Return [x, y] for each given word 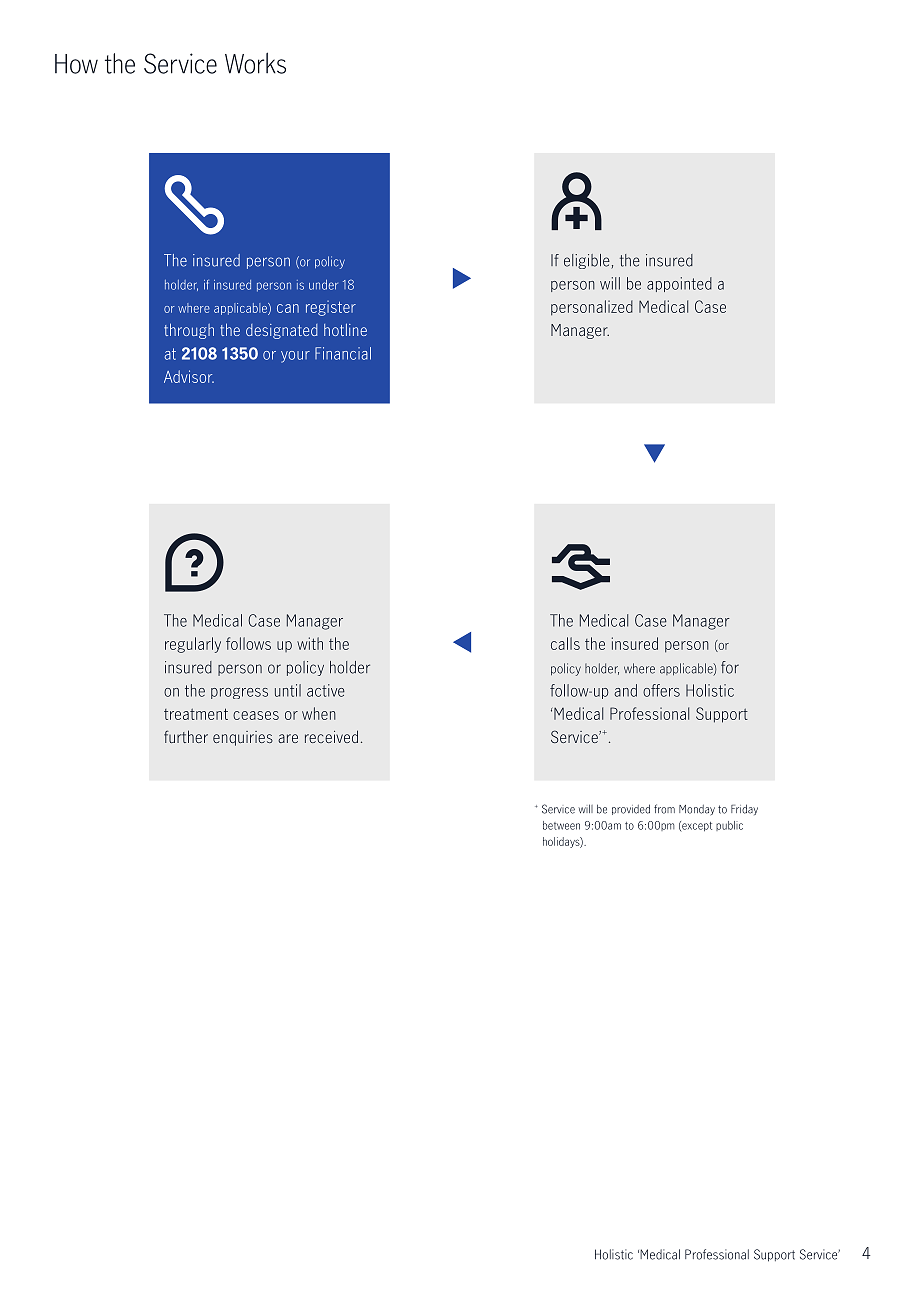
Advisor [189, 376]
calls [565, 643]
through [189, 331]
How [76, 64]
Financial [343, 353]
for [730, 667]
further [186, 736]
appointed [679, 284]
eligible [588, 261]
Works [255, 63]
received [331, 736]
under [323, 285]
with [310, 643]
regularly [193, 645]
